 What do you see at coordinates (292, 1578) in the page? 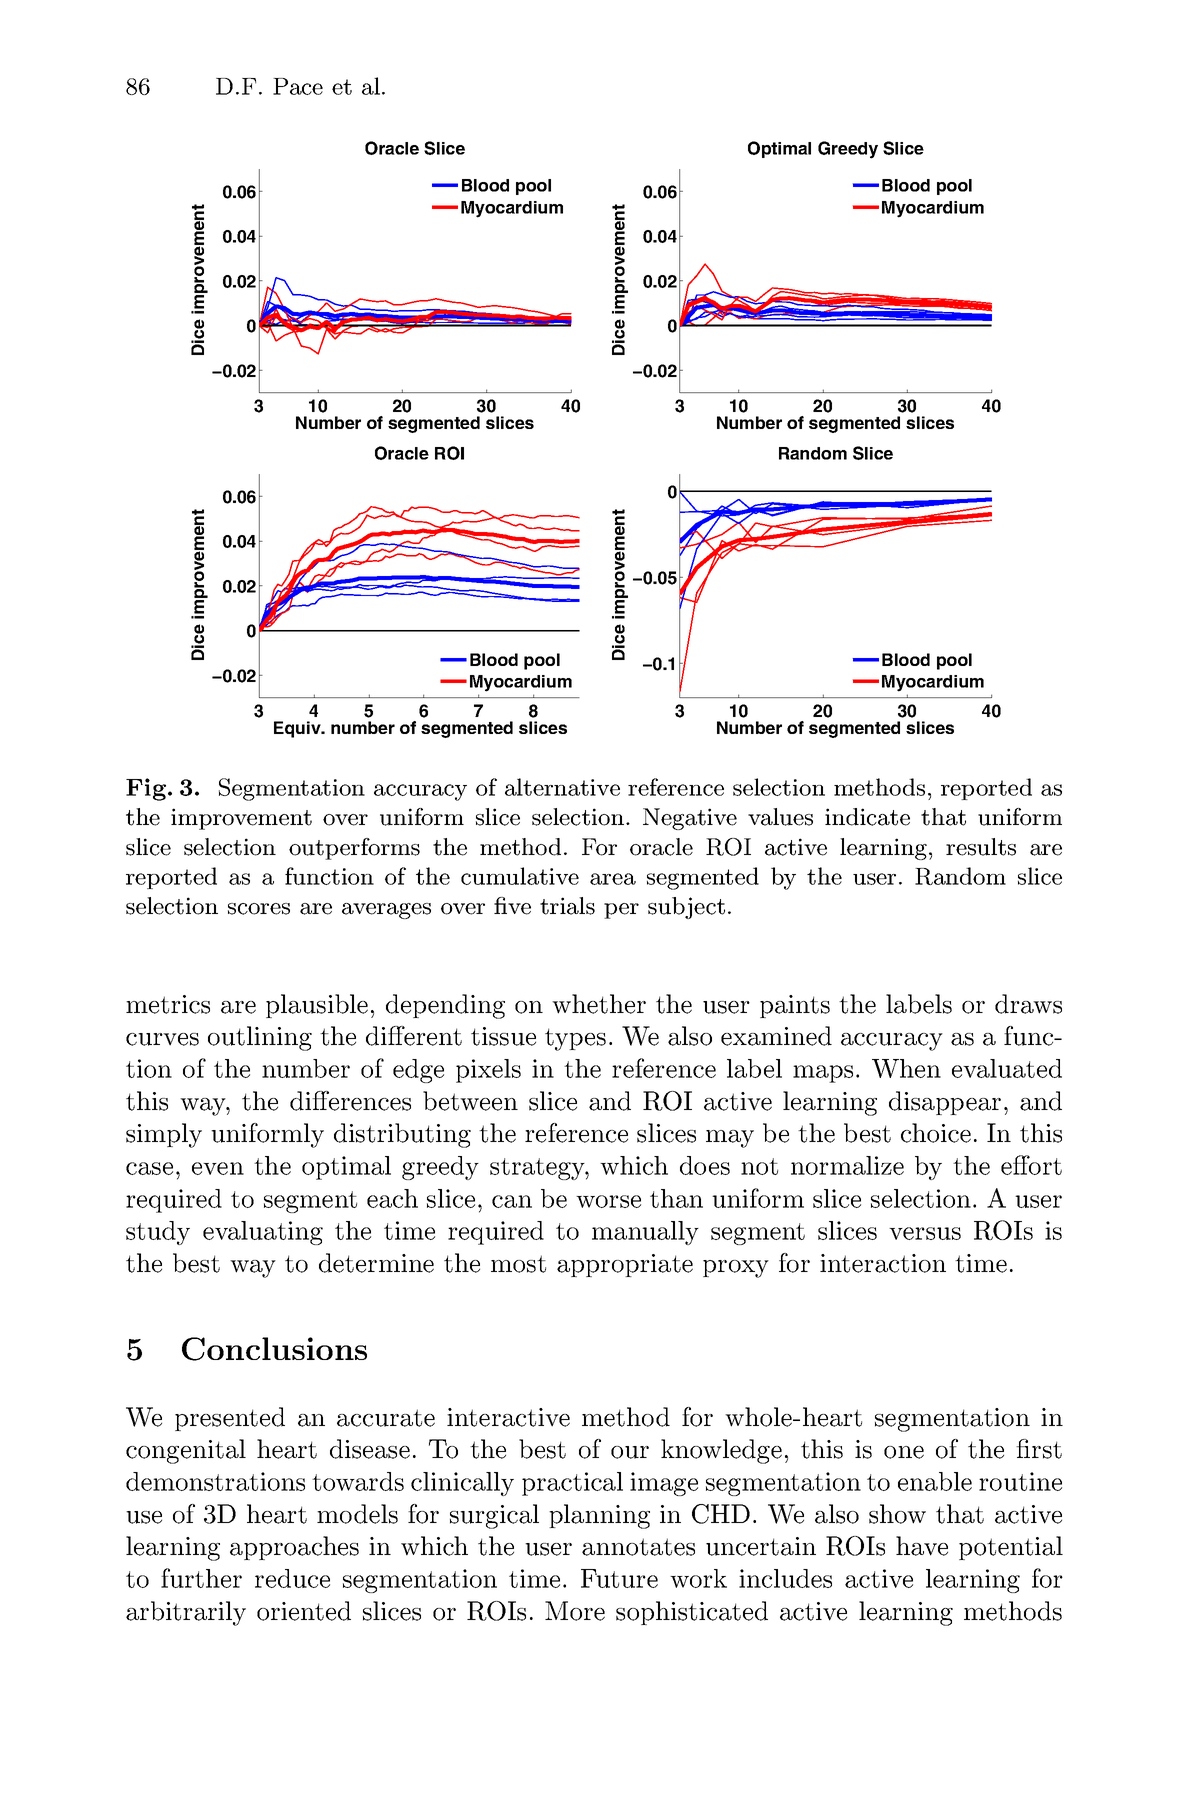
I see `reduce` at bounding box center [292, 1578].
